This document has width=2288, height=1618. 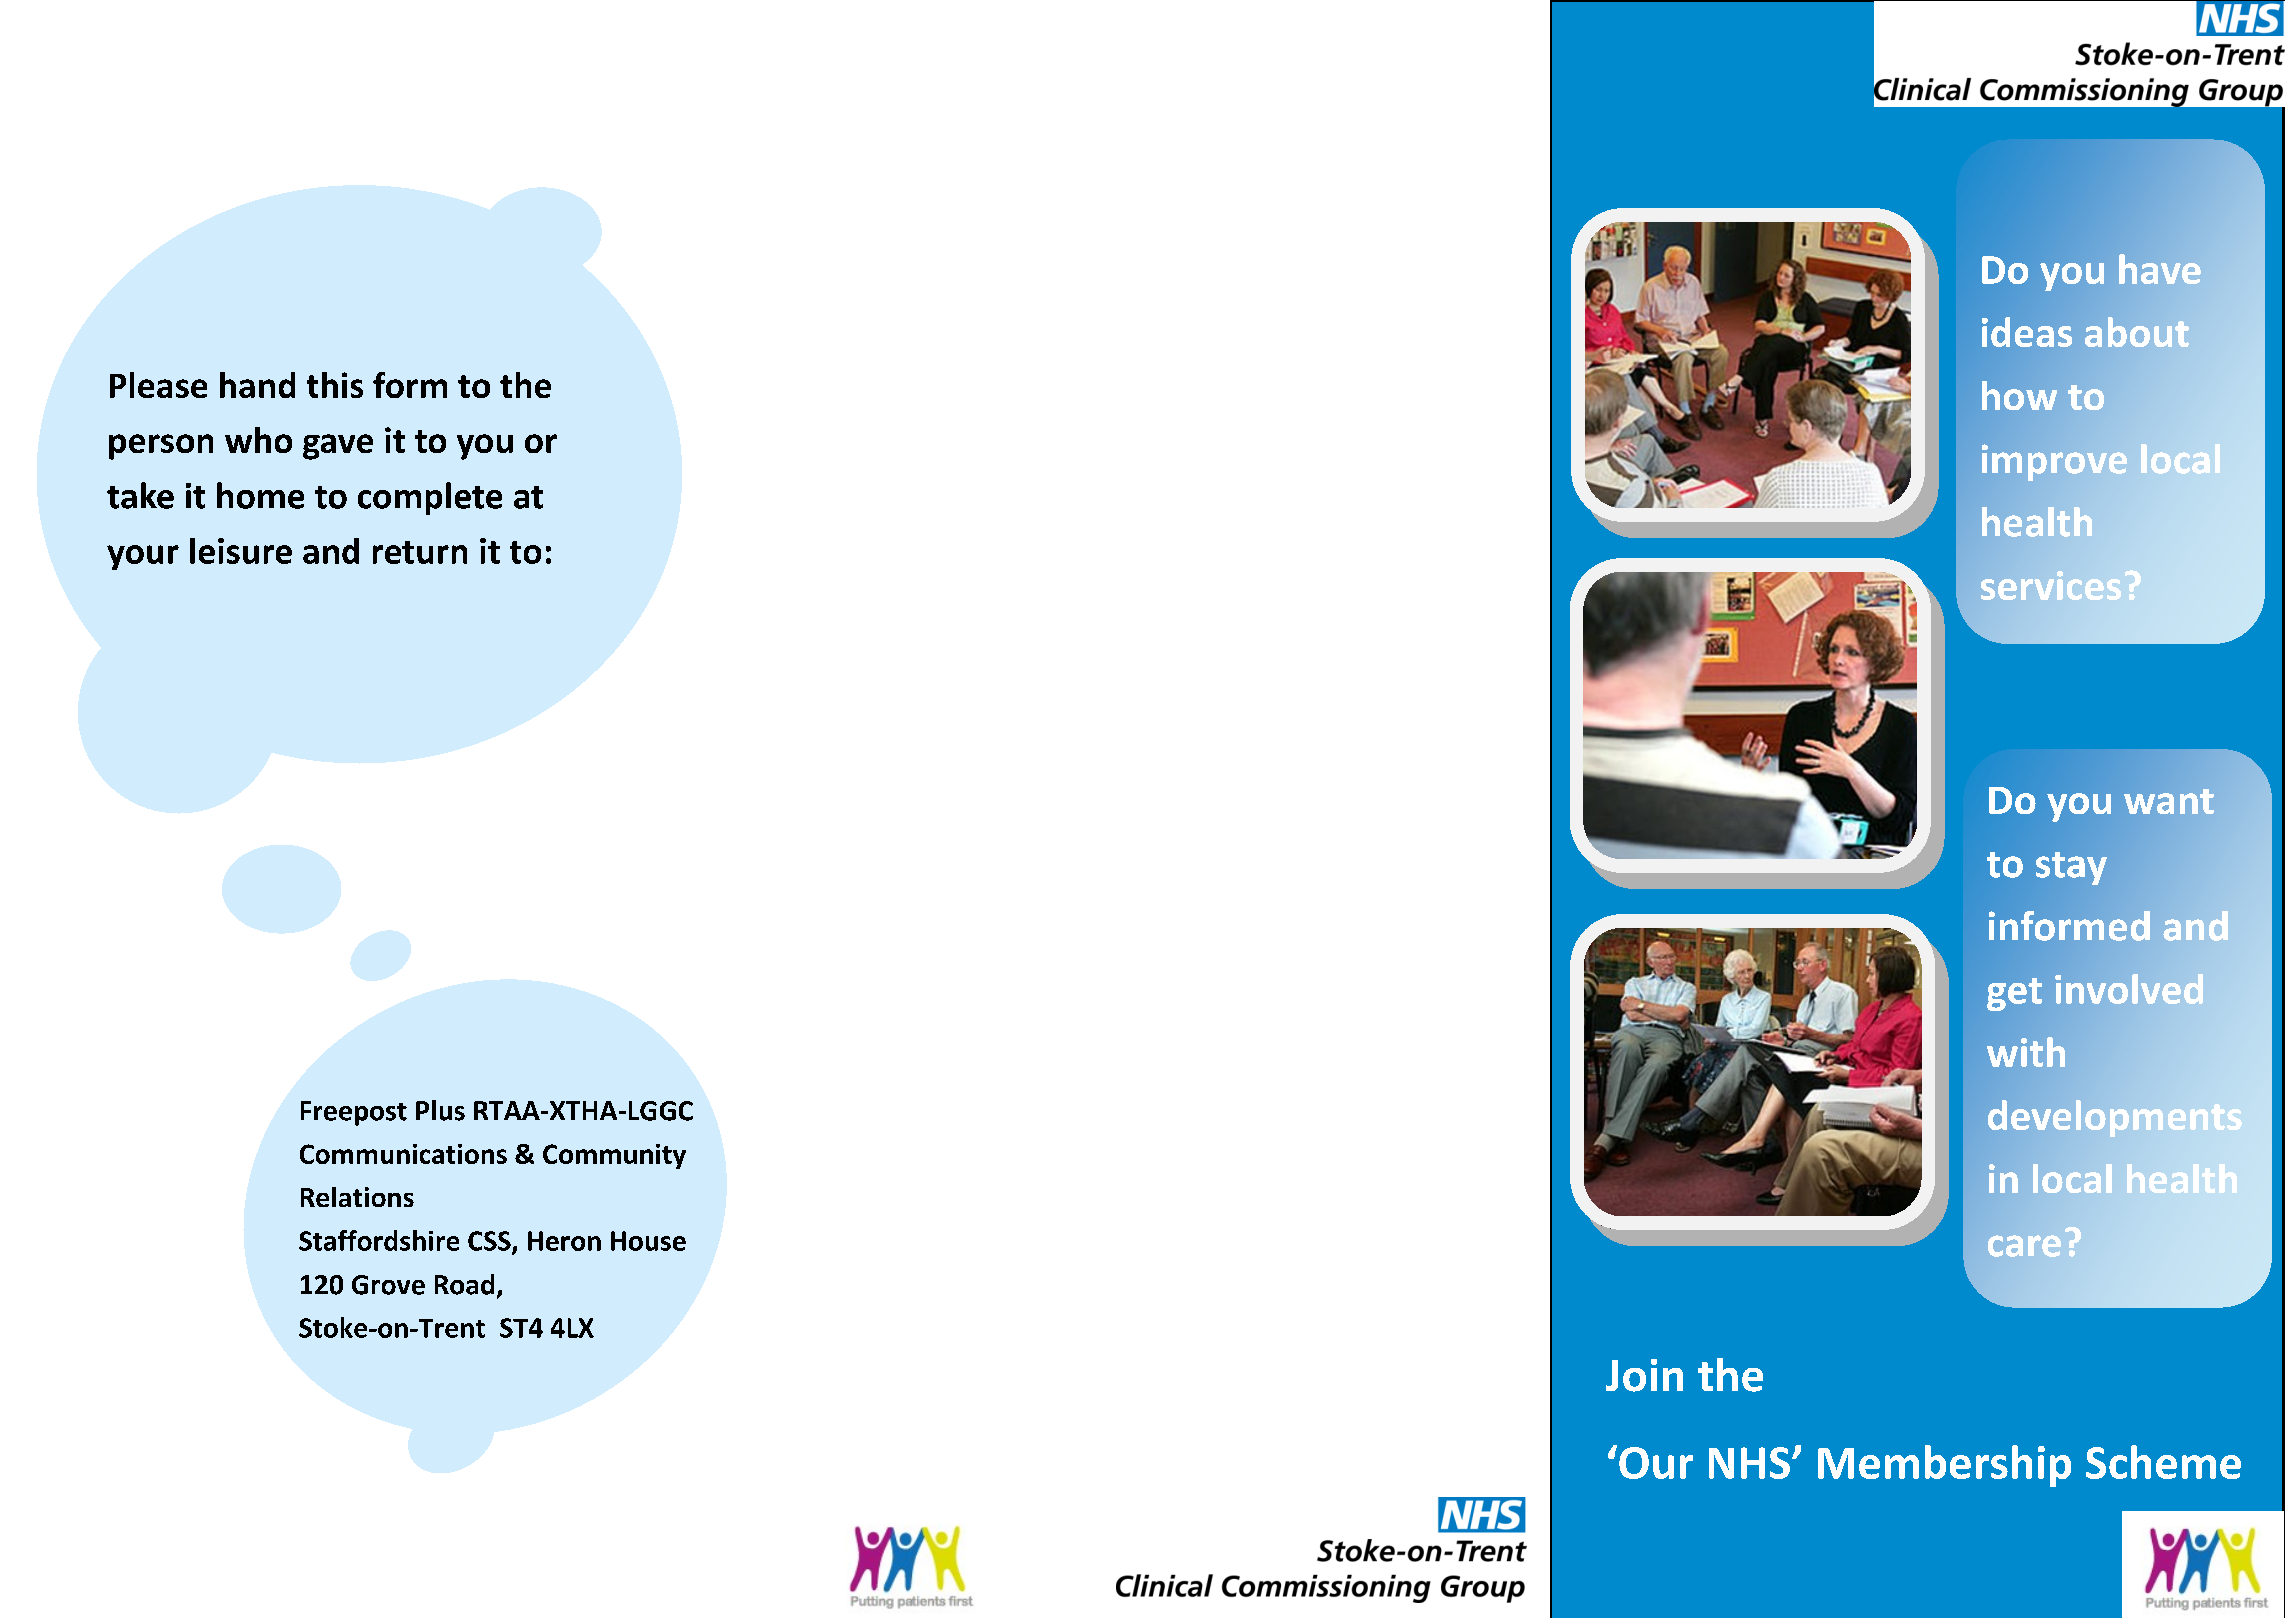 I want to click on stay, so click(x=2071, y=868).
